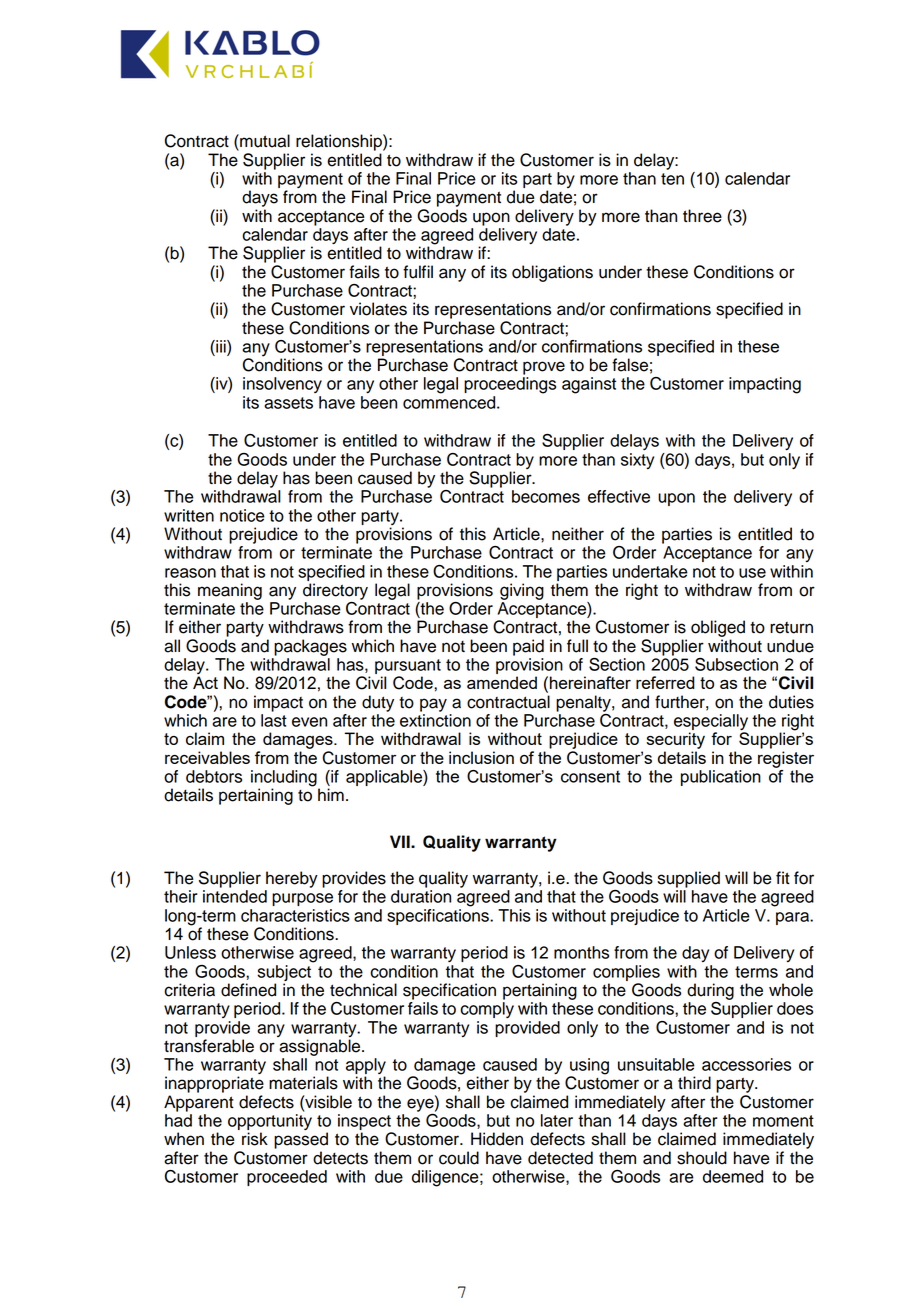  What do you see at coordinates (497, 1139) in the page?
I see `Hidden` at bounding box center [497, 1139].
